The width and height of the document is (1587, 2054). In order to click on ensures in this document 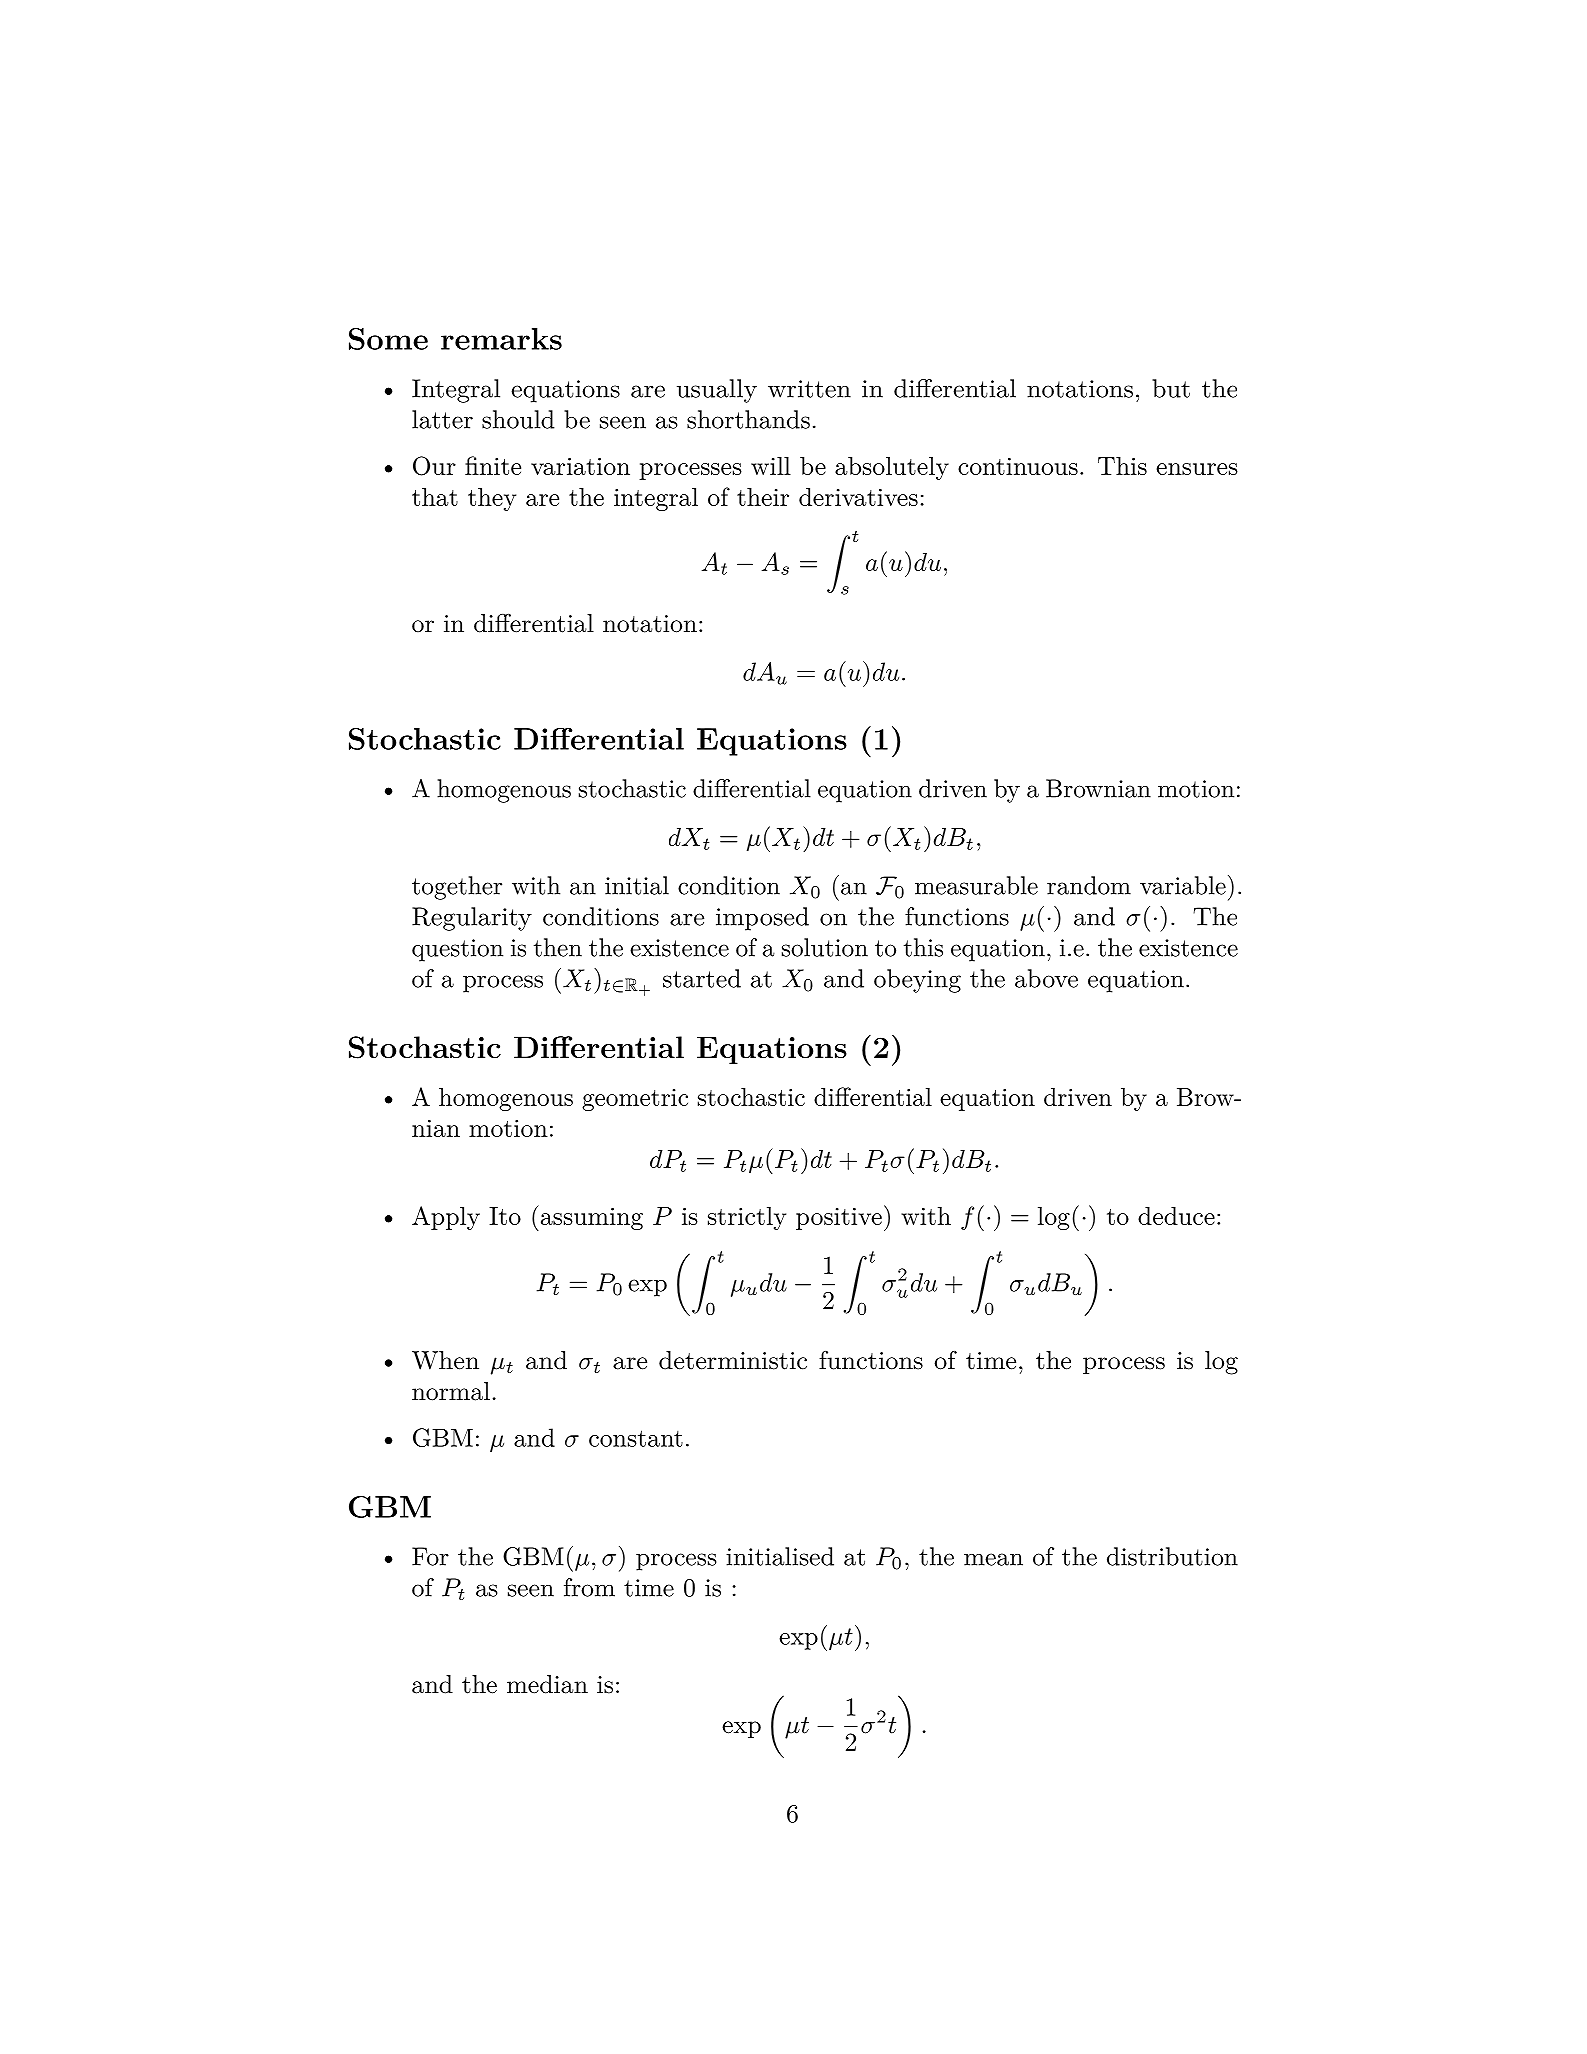, I will do `click(1197, 469)`.
